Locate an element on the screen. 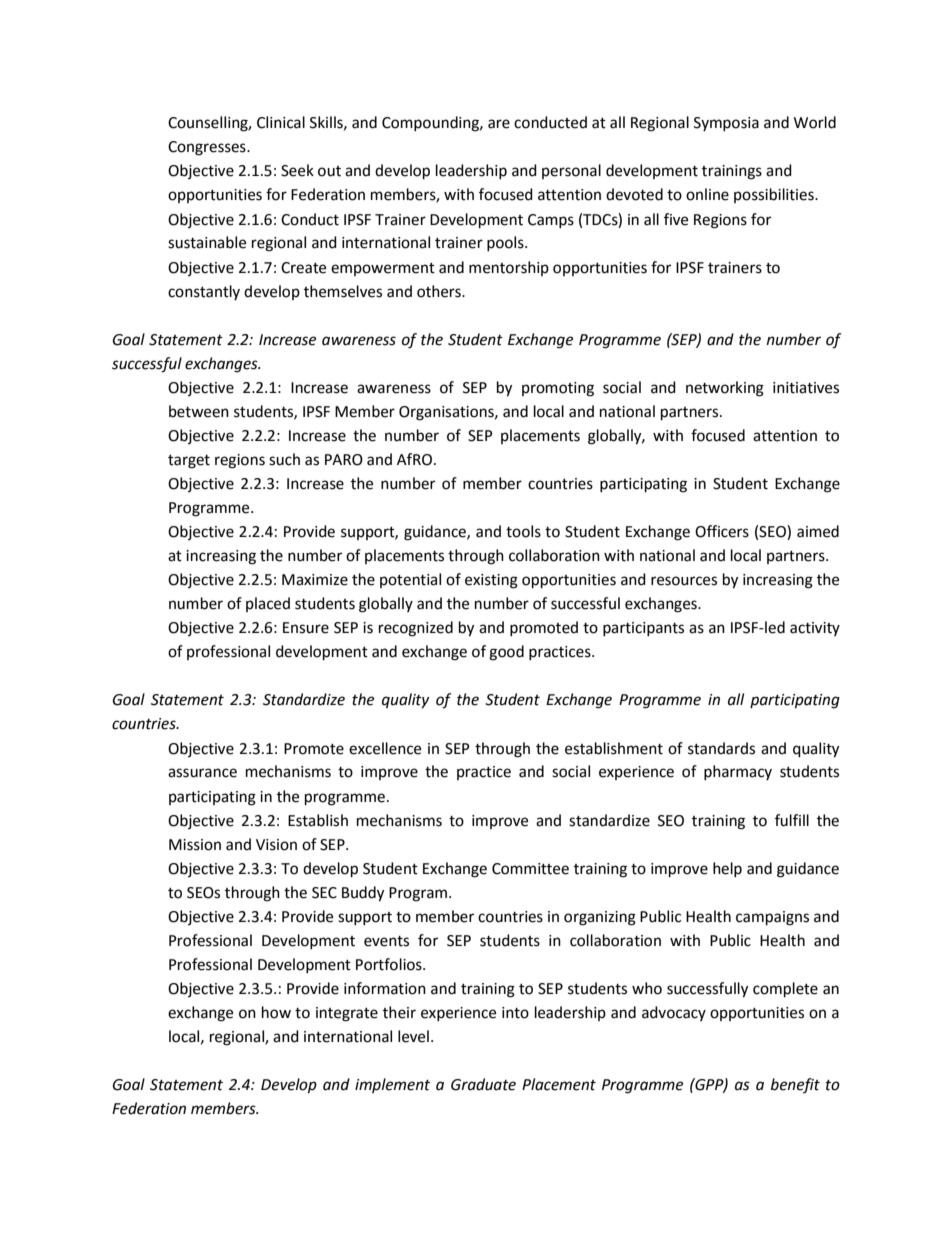  Clinical is located at coordinates (281, 122).
